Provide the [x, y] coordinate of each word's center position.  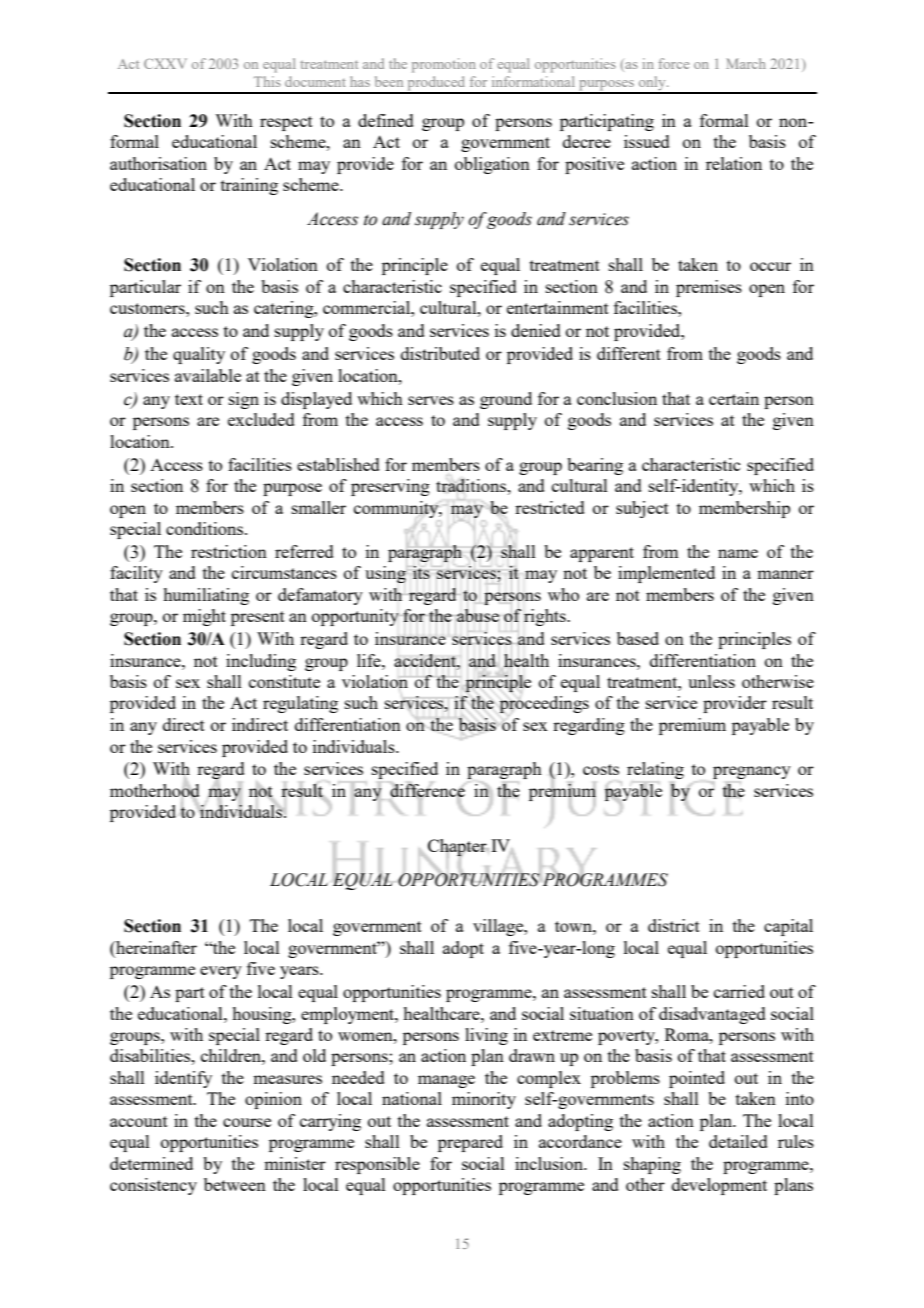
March [746, 63]
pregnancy [752, 772]
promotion [444, 65]
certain [734, 398]
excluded [261, 419]
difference [427, 790]
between [235, 1184]
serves [431, 400]
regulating [300, 704]
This [267, 81]
